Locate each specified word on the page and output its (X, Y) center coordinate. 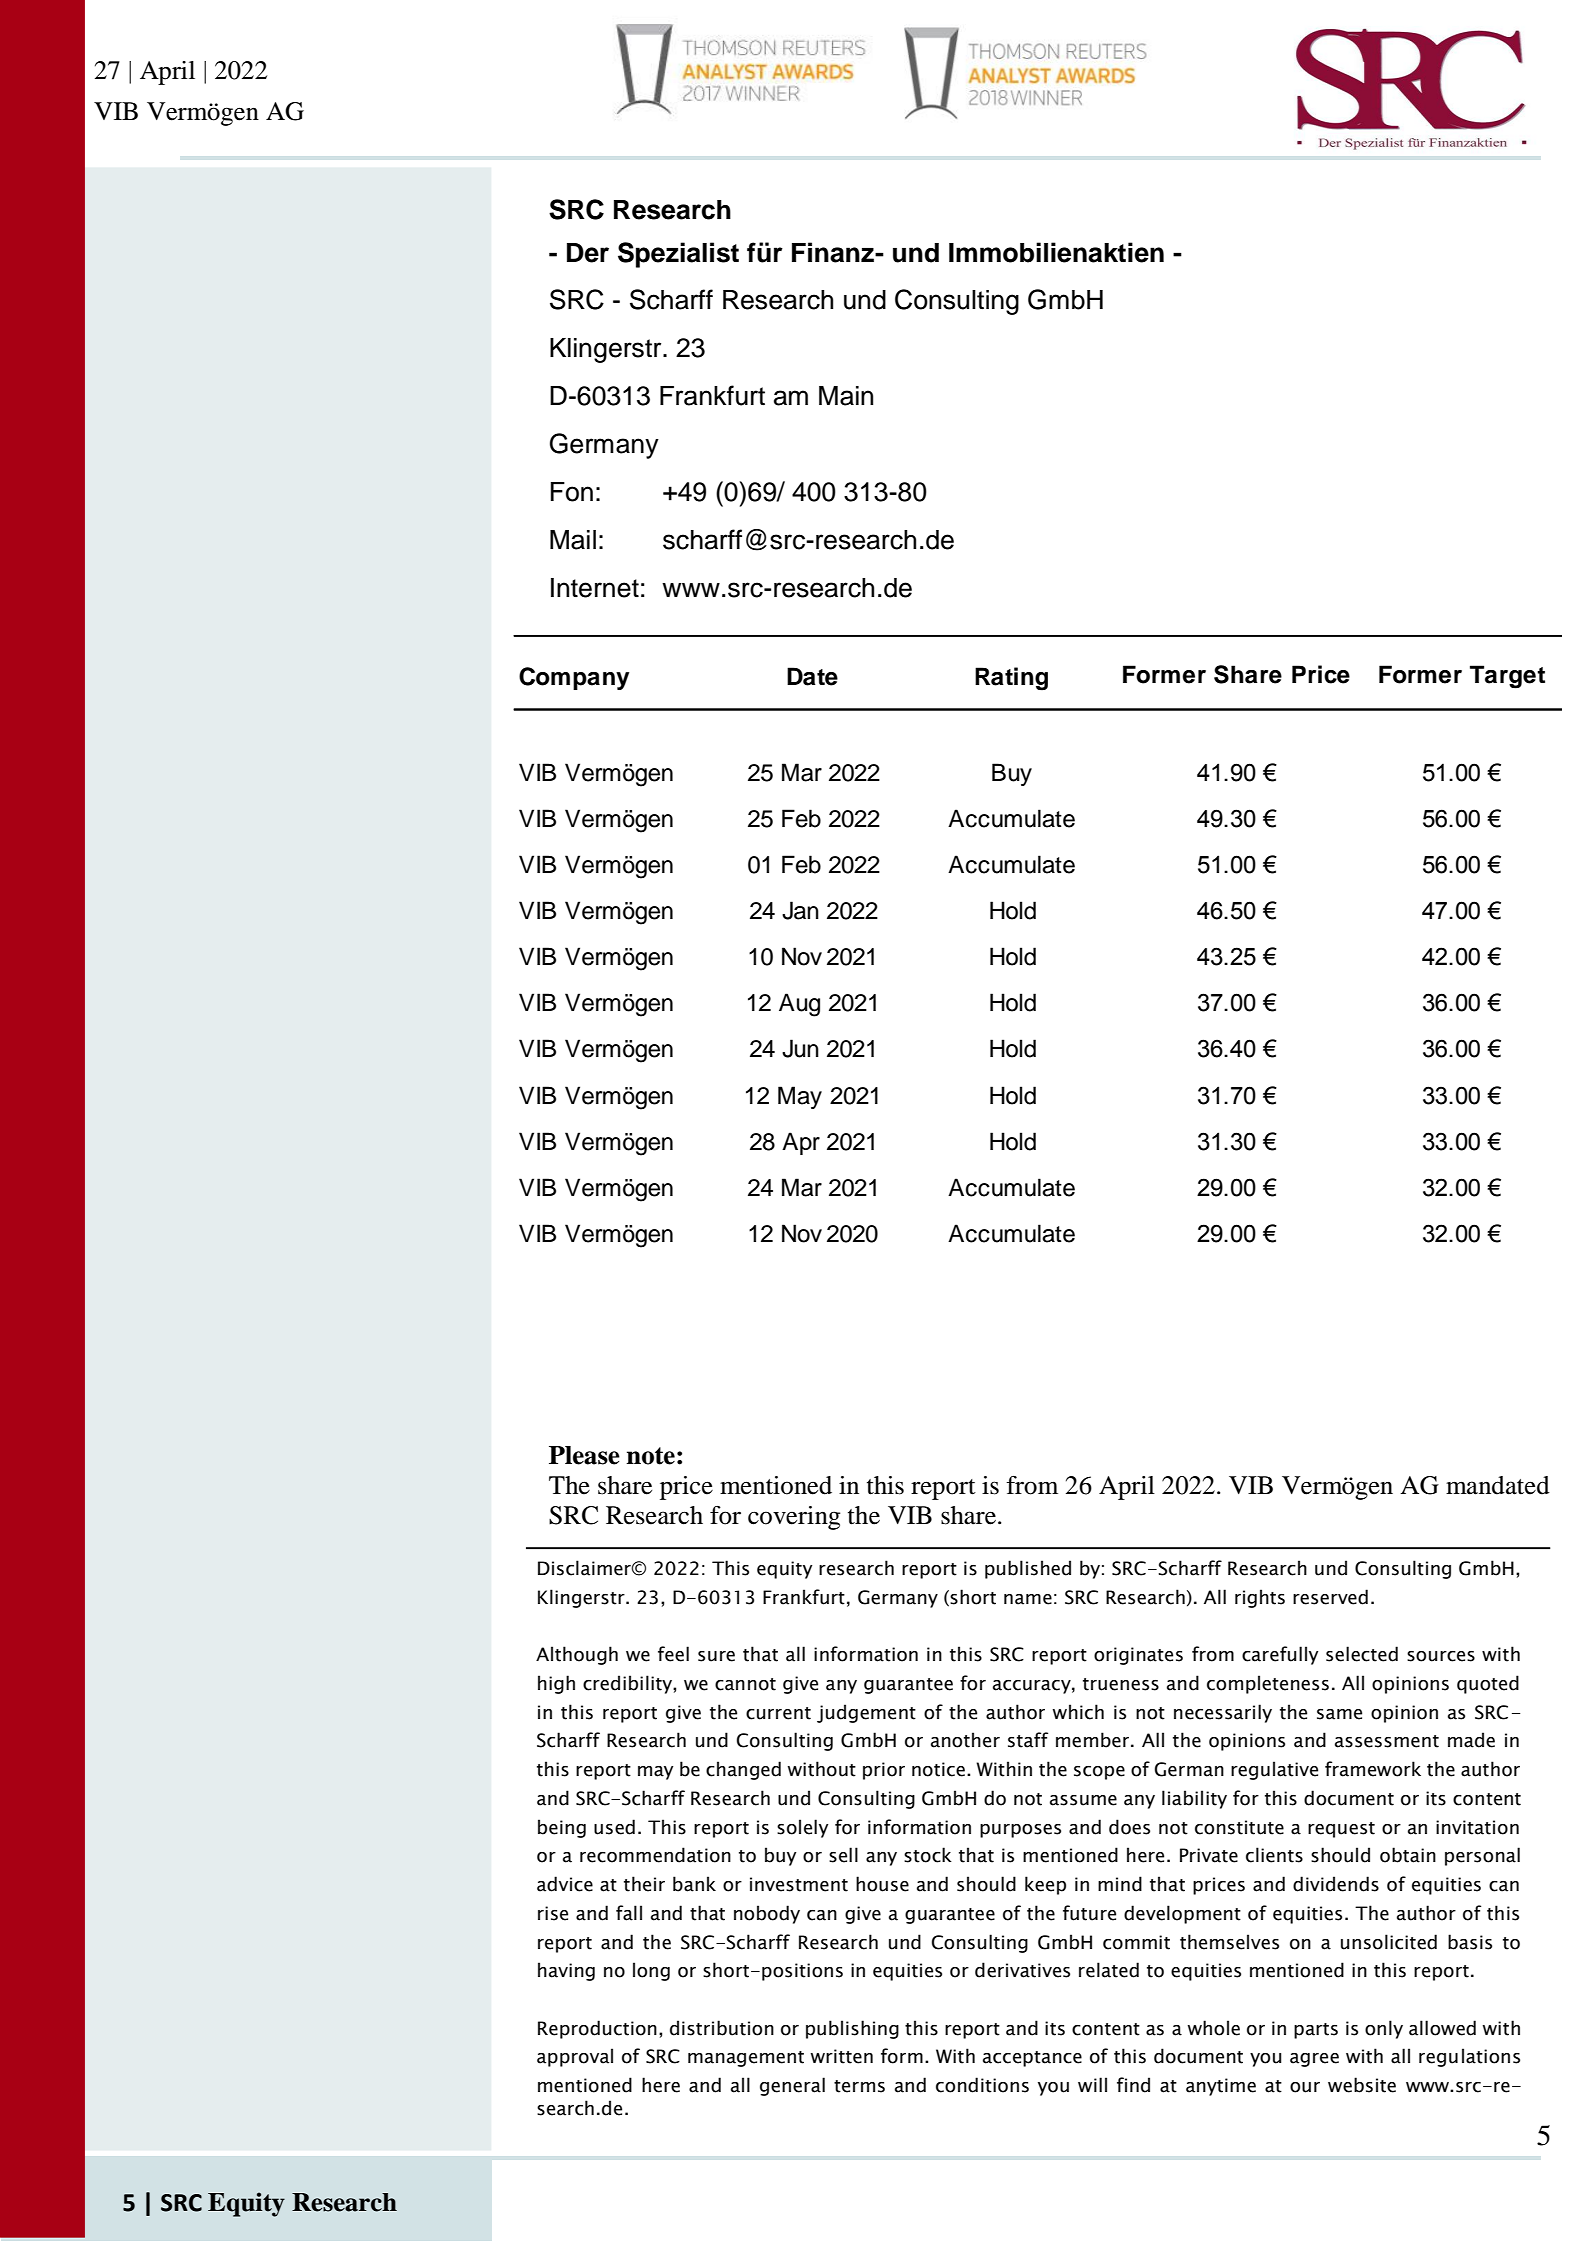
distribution (722, 2028)
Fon (572, 492)
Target (1507, 677)
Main (846, 396)
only (1384, 2029)
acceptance (1032, 2059)
